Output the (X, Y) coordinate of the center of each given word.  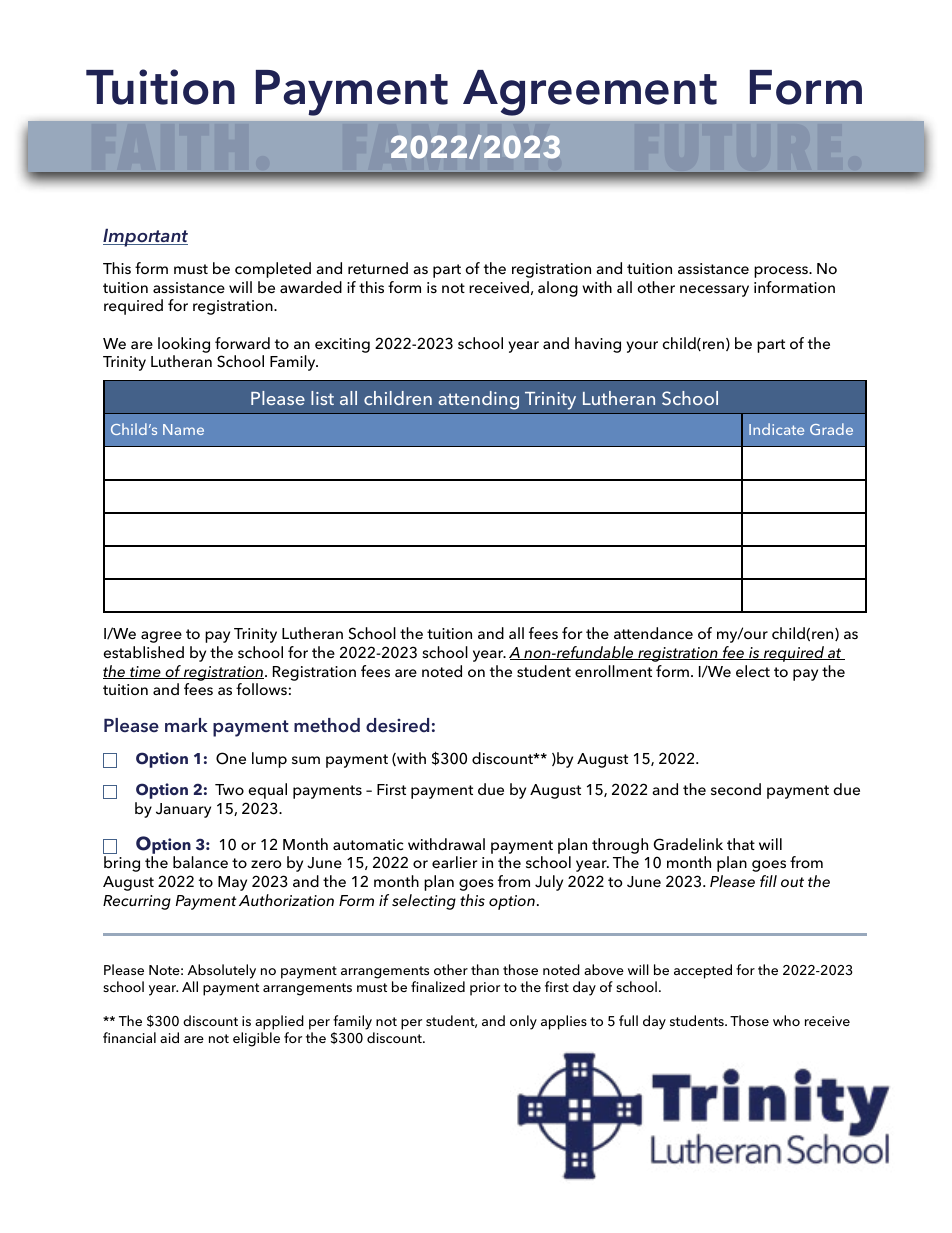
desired (397, 725)
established (143, 652)
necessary (714, 291)
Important (145, 237)
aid (169, 1037)
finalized (438, 986)
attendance (653, 633)
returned (378, 268)
